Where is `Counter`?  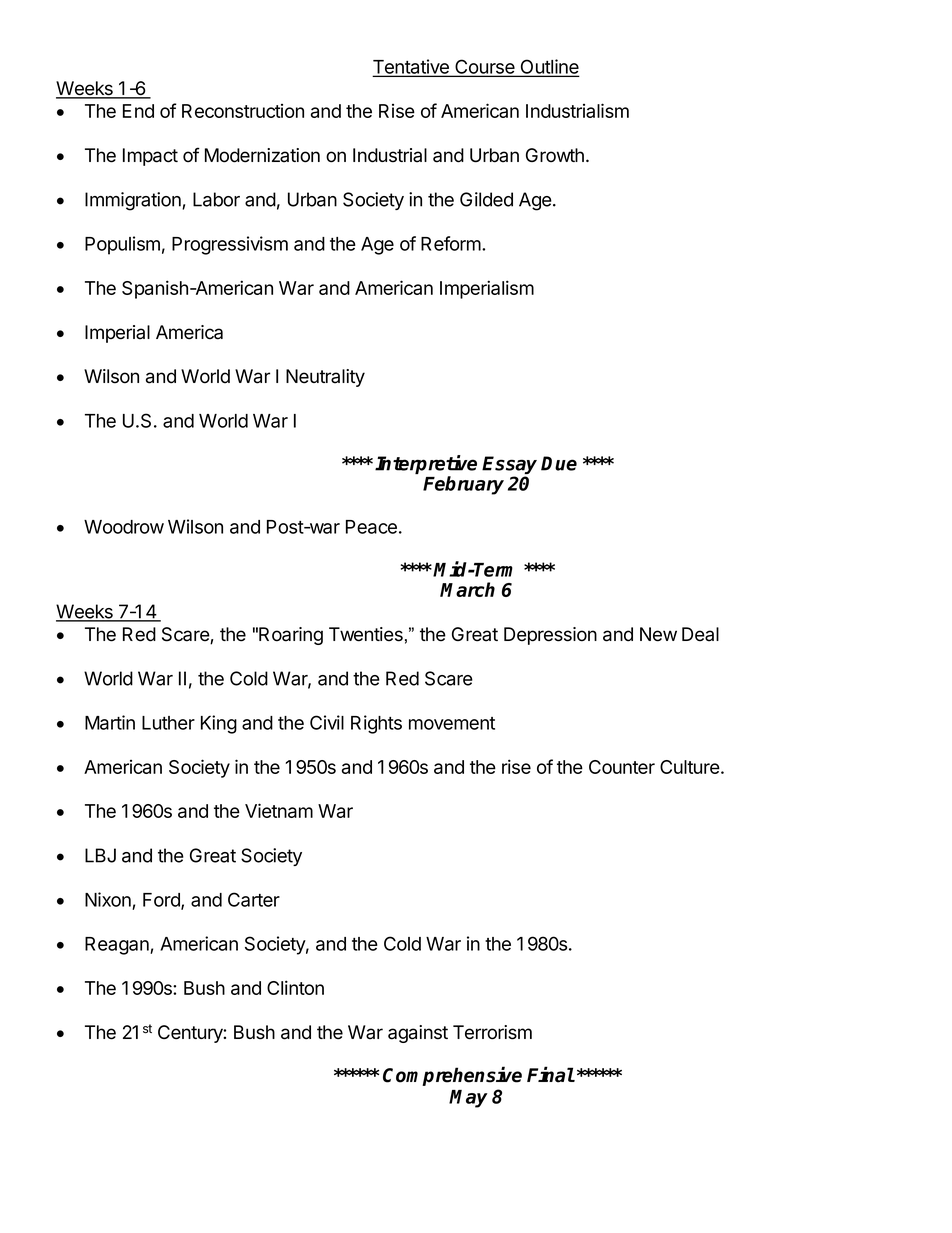 Counter is located at coordinates (622, 767).
